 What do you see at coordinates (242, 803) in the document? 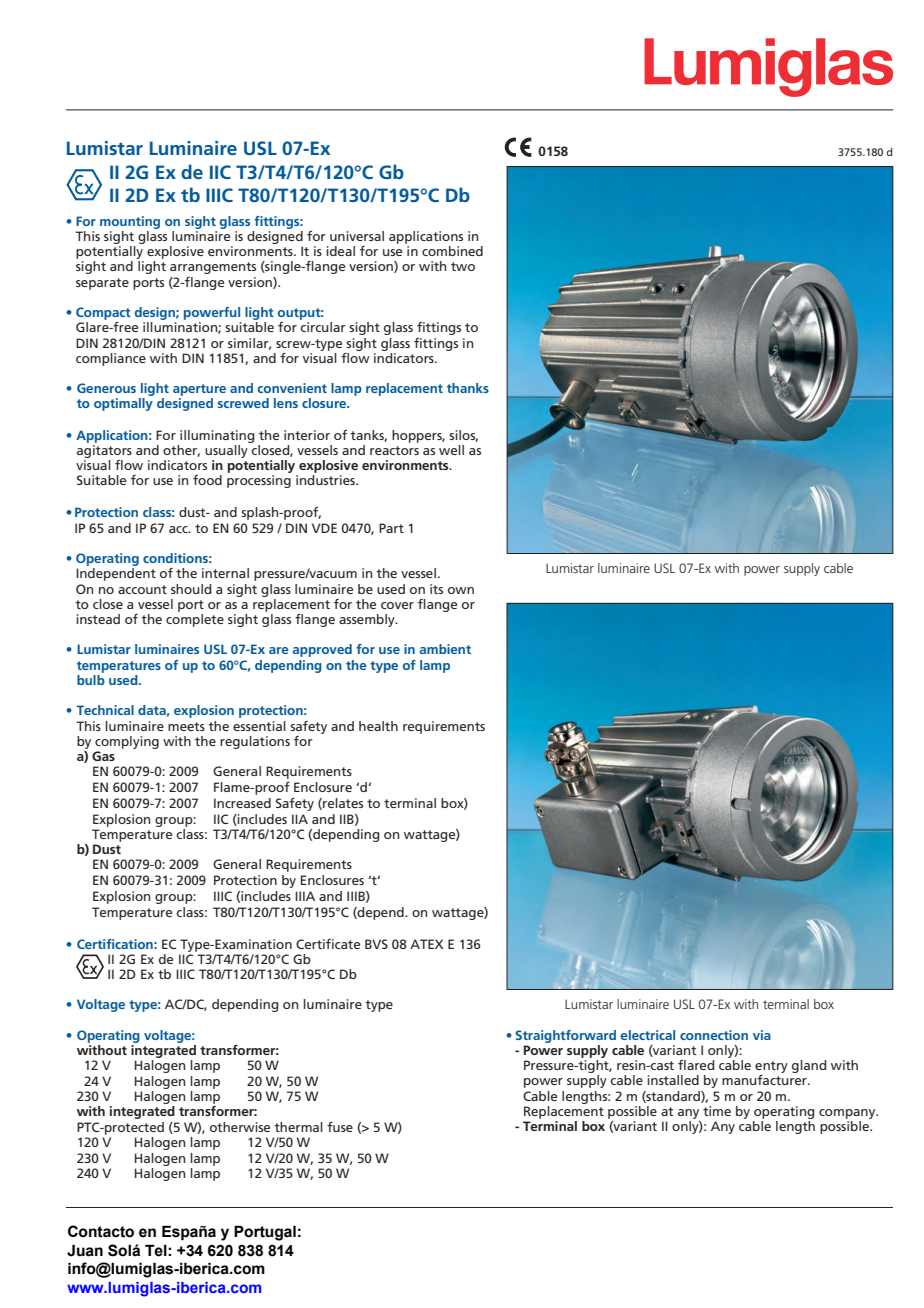
I see `Increased` at bounding box center [242, 803].
